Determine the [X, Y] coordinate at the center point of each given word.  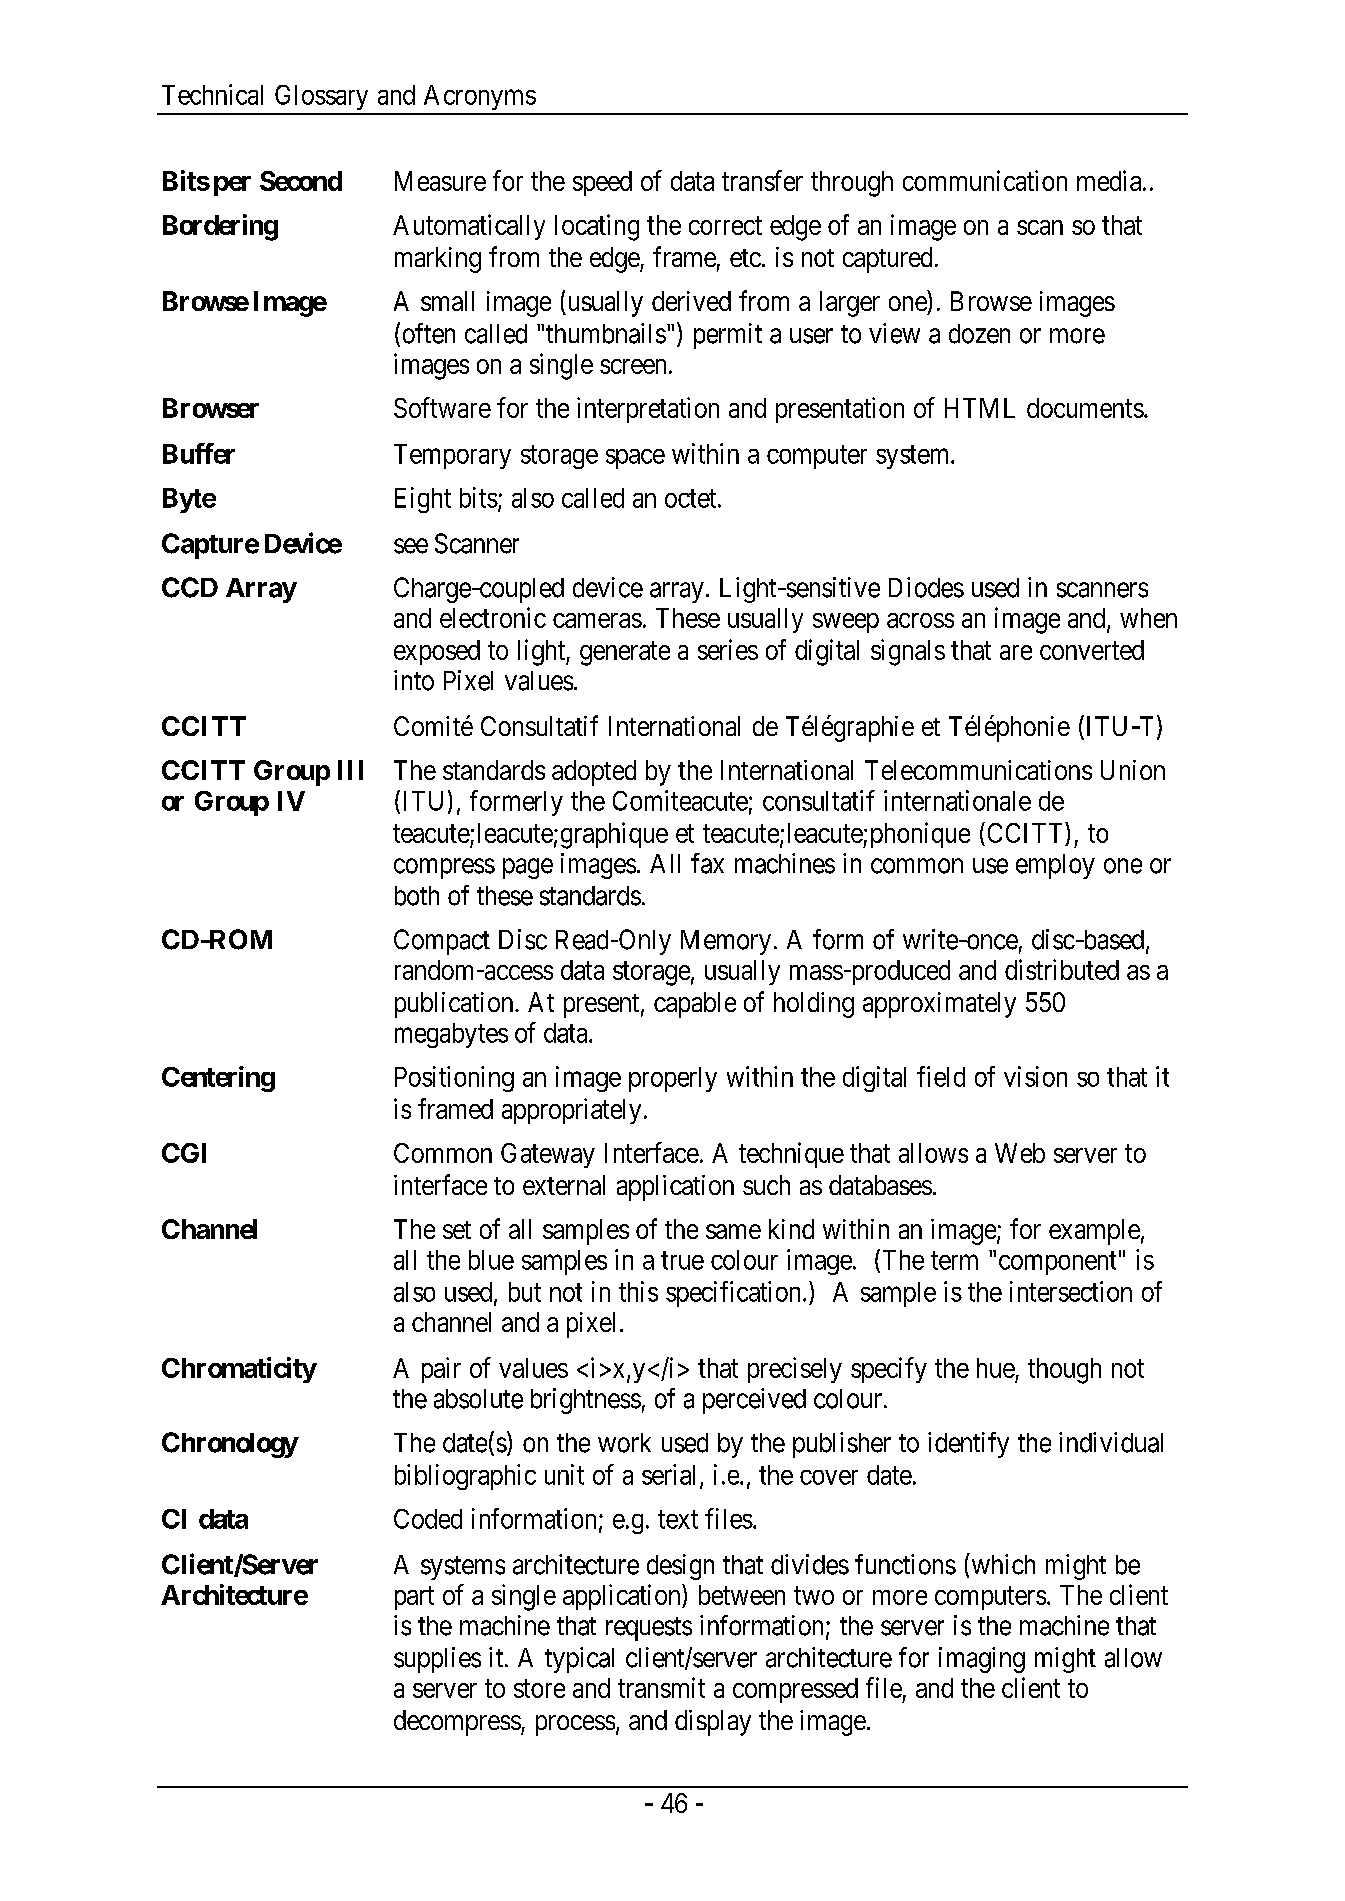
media [1110, 180]
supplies [437, 1660]
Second [301, 181]
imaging [982, 1660]
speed [602, 183]
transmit [661, 1687]
